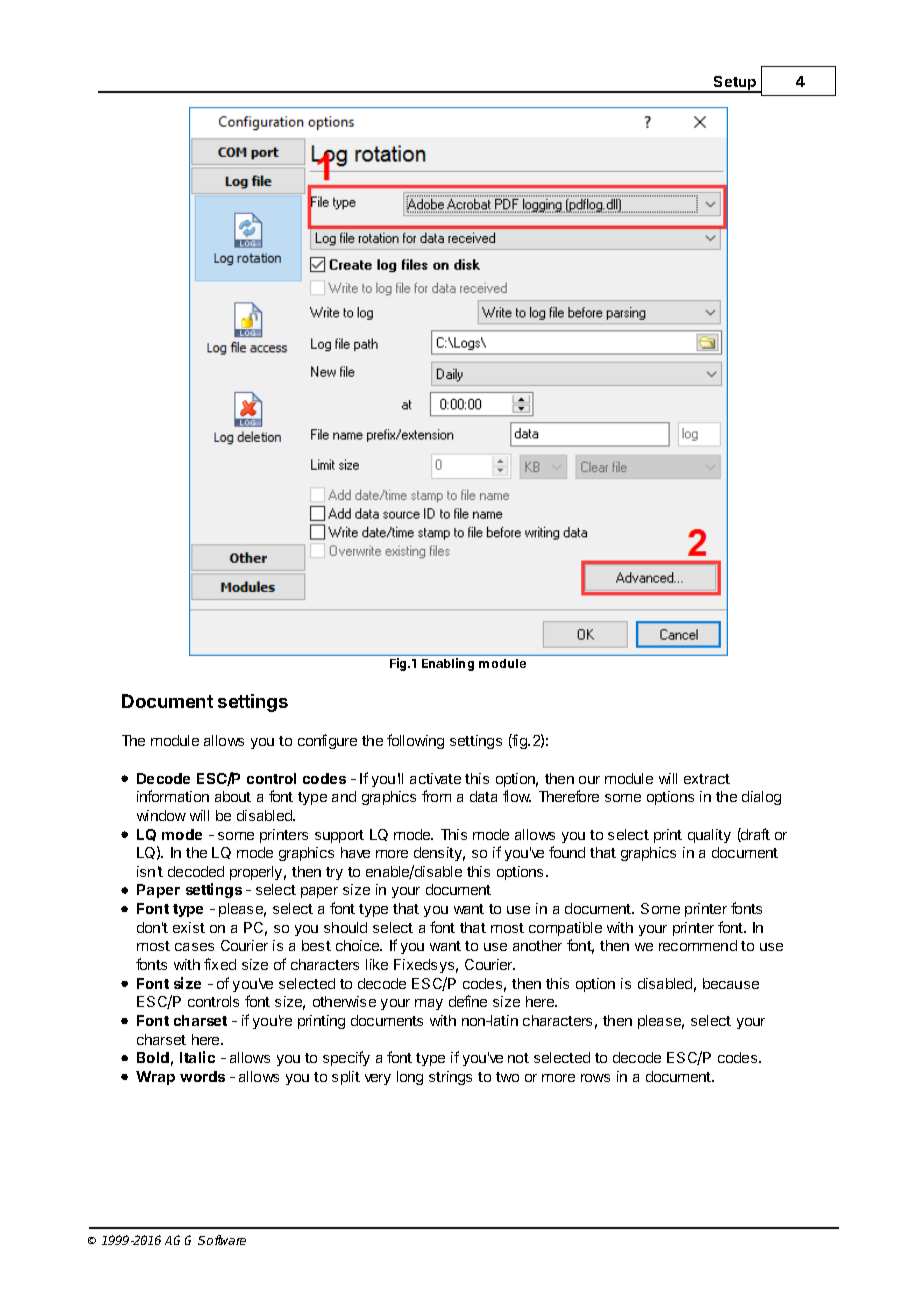  Describe the element at coordinates (222, 1240) in the document. I see `Software` at that location.
